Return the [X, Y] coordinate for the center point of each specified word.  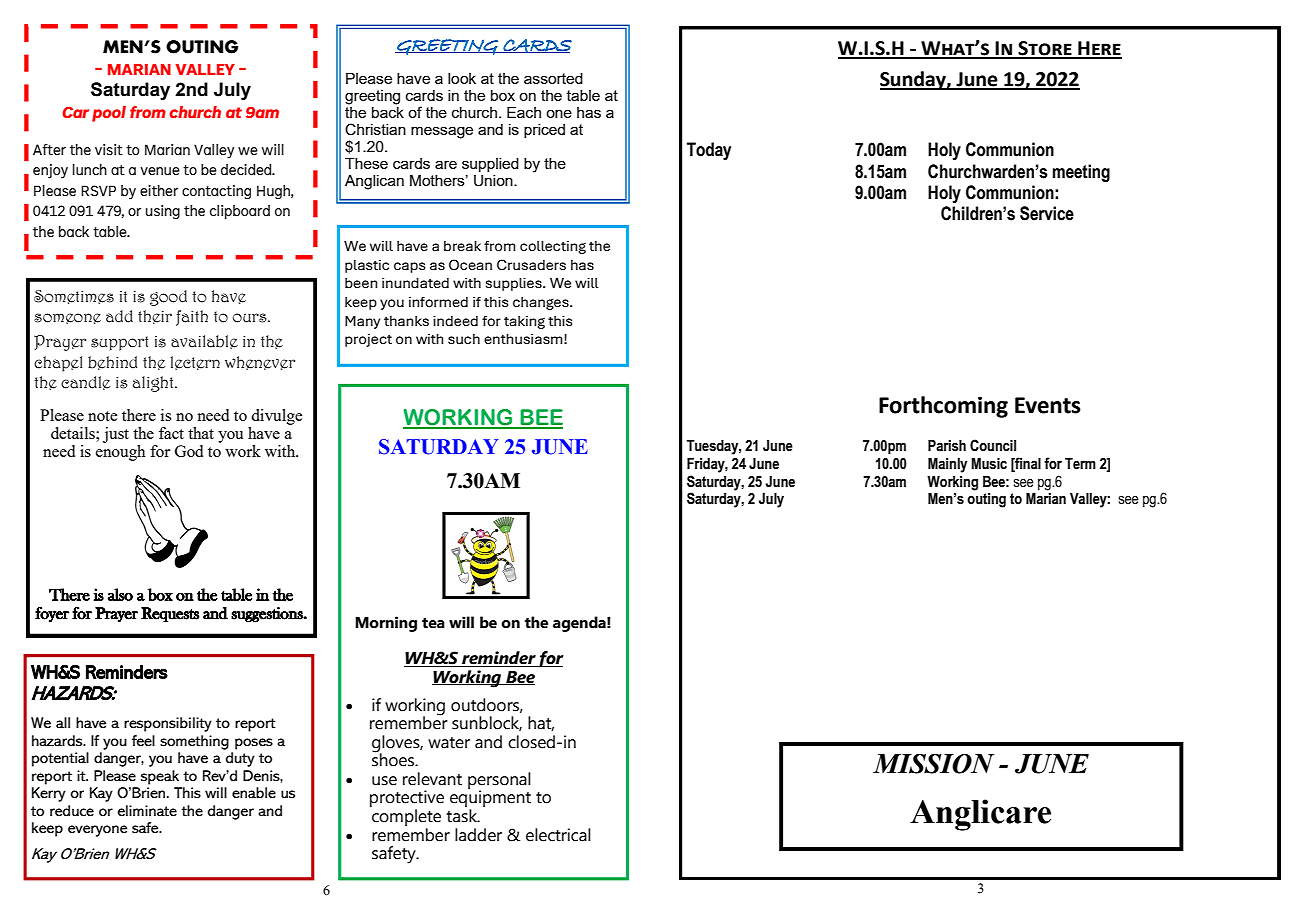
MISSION [933, 763]
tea [433, 623]
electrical [558, 835]
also [120, 594]
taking [524, 322]
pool [109, 114]
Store [1045, 49]
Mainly [947, 465]
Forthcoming [943, 407]
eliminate [147, 811]
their [155, 317]
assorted [553, 78]
